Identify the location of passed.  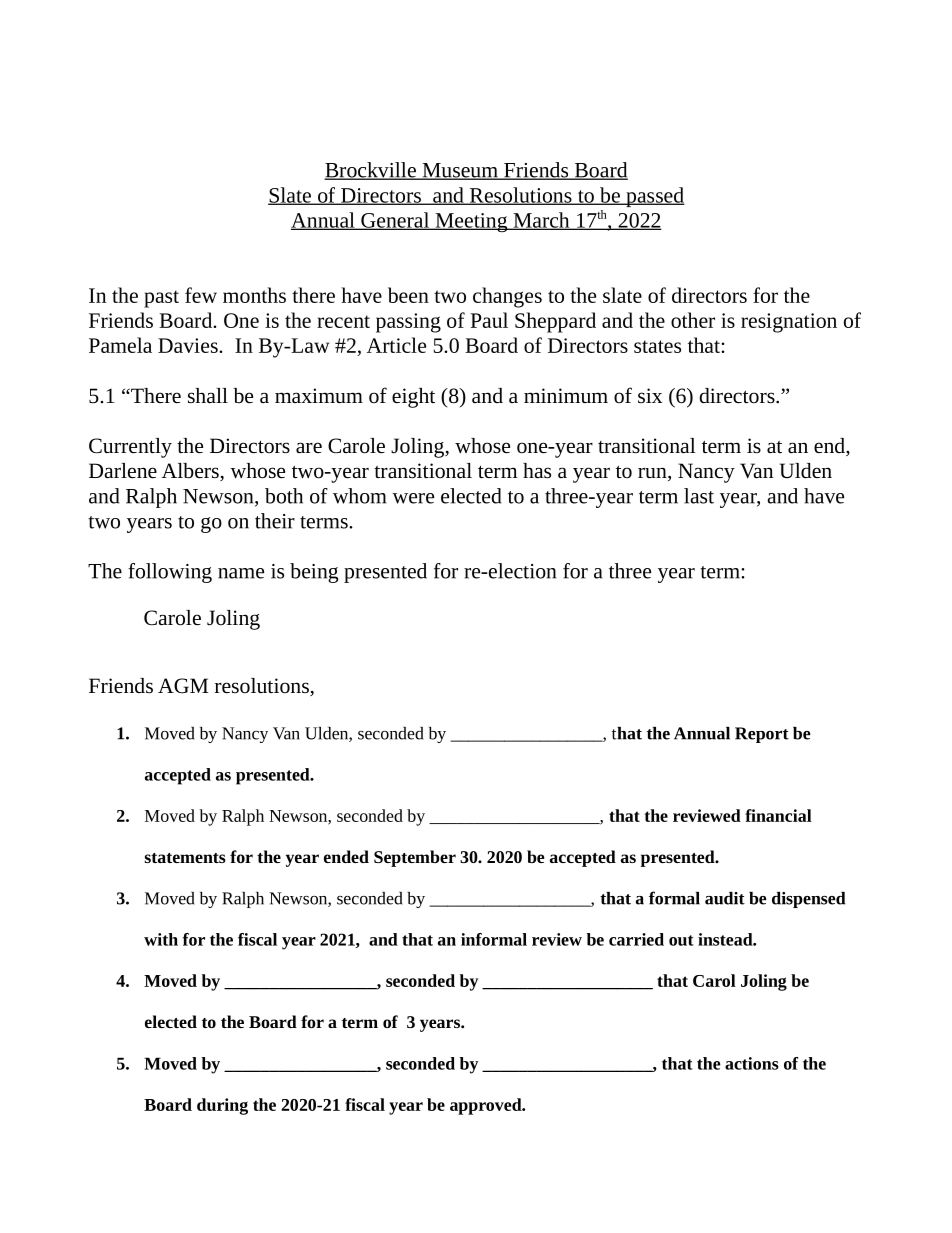
(654, 197).
